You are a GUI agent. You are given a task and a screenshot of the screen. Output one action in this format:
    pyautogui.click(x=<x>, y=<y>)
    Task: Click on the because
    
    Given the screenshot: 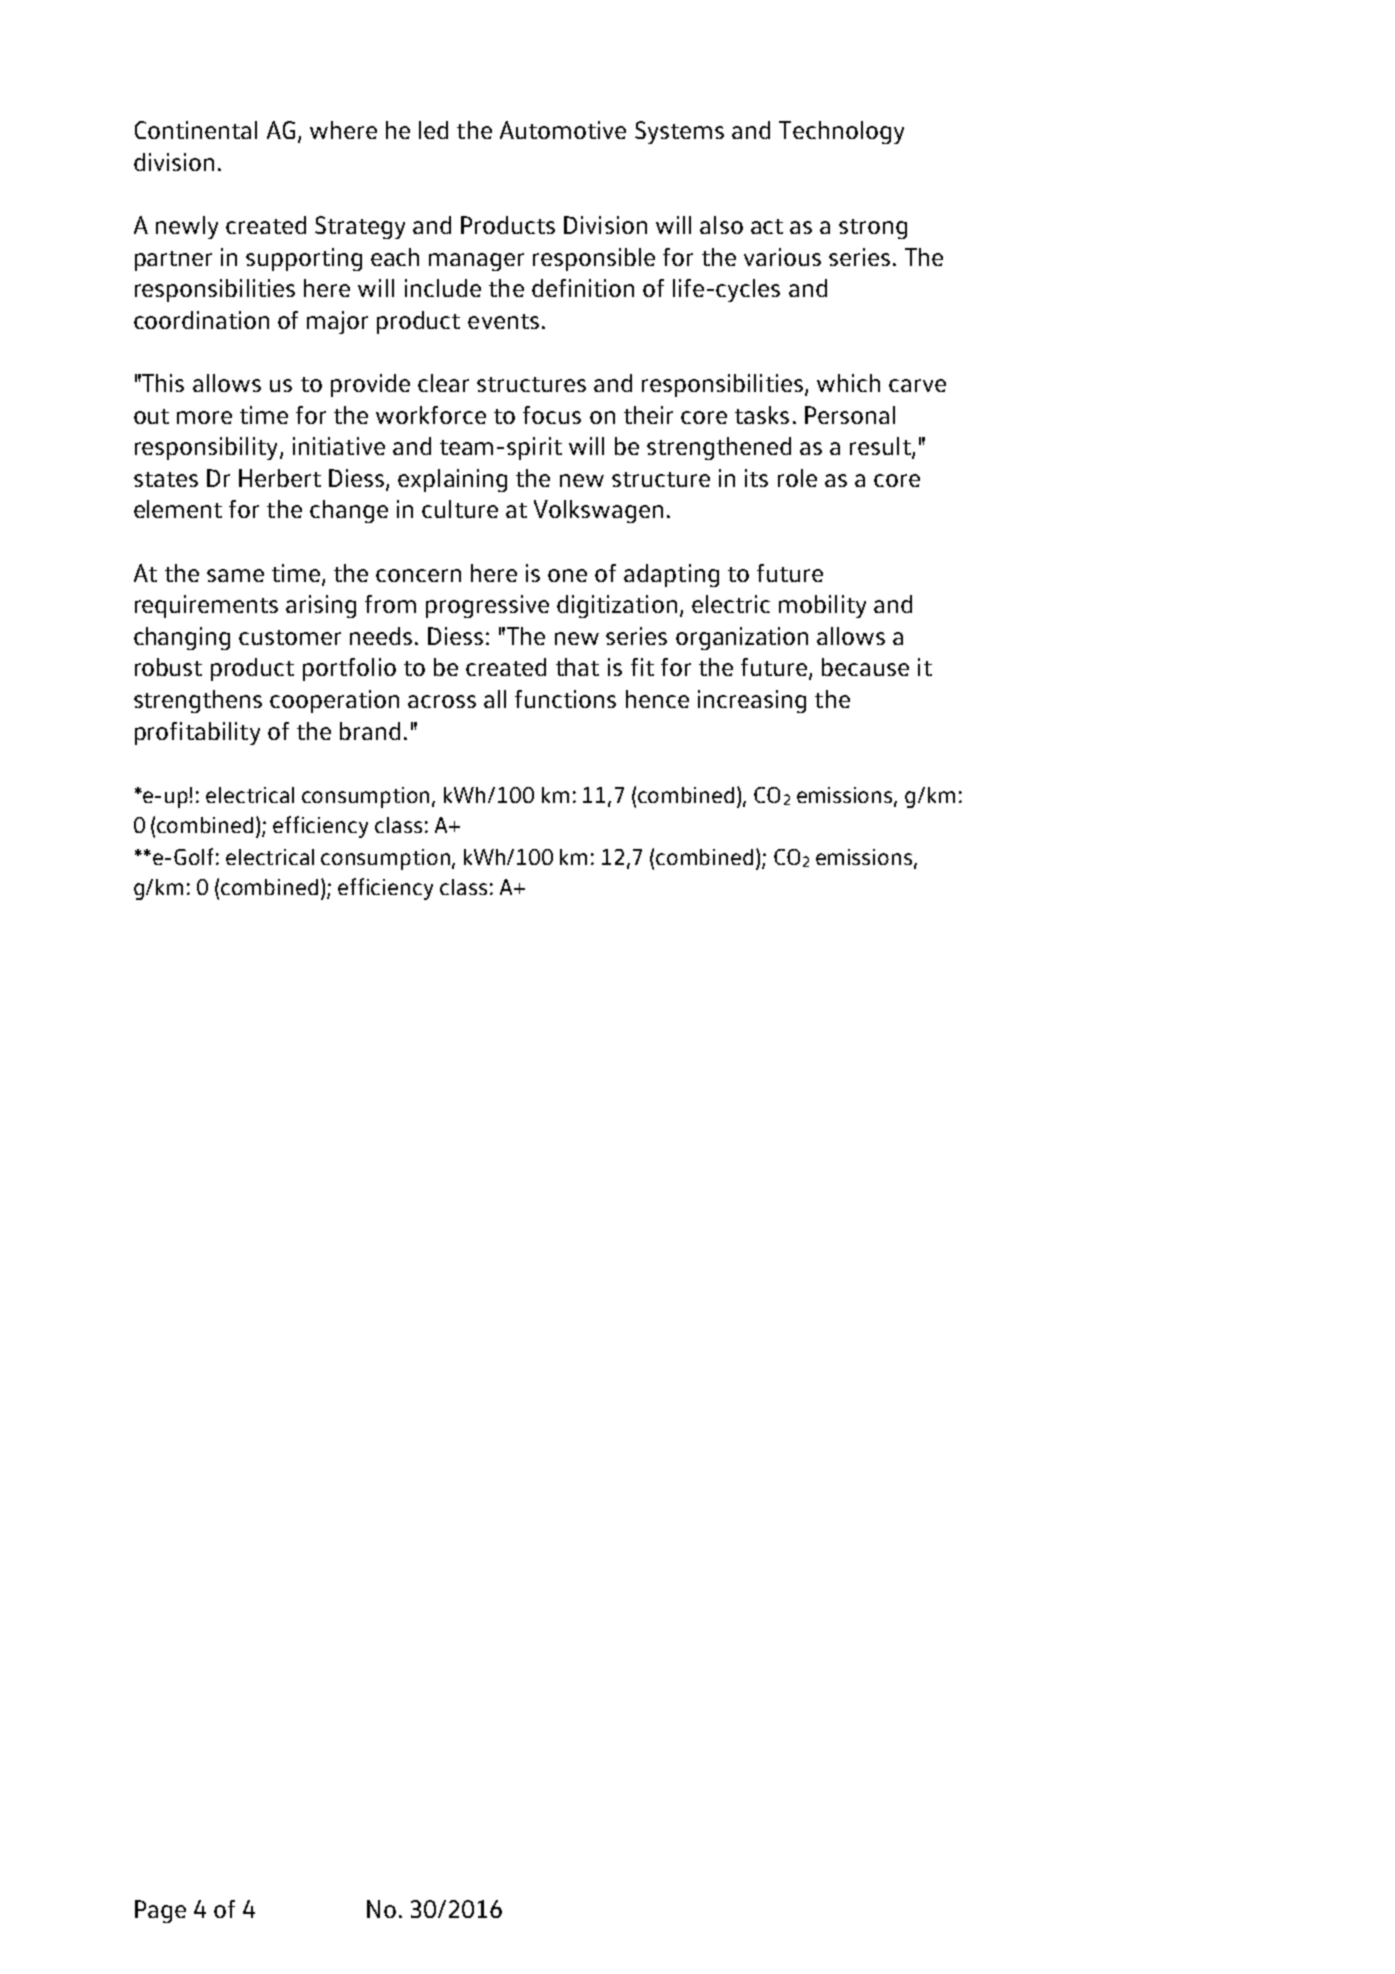 What is the action you would take?
    pyautogui.click(x=865, y=667)
